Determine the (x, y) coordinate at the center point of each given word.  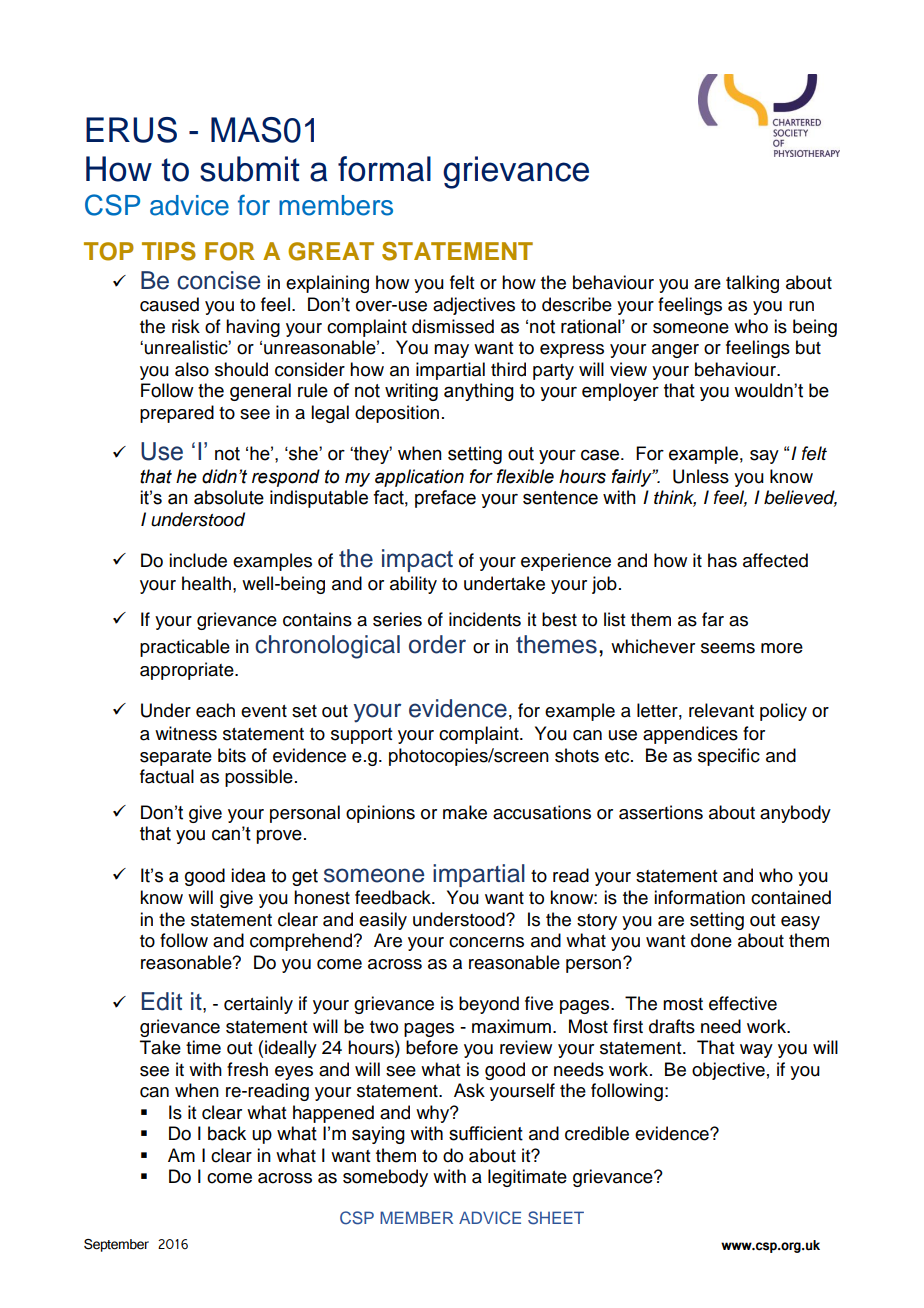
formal (384, 169)
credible (597, 1133)
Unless (701, 476)
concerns (486, 942)
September (116, 1245)
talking (752, 284)
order (437, 644)
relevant (721, 710)
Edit (161, 1001)
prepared (177, 414)
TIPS (169, 251)
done (711, 940)
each (215, 710)
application (419, 478)
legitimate (527, 1178)
